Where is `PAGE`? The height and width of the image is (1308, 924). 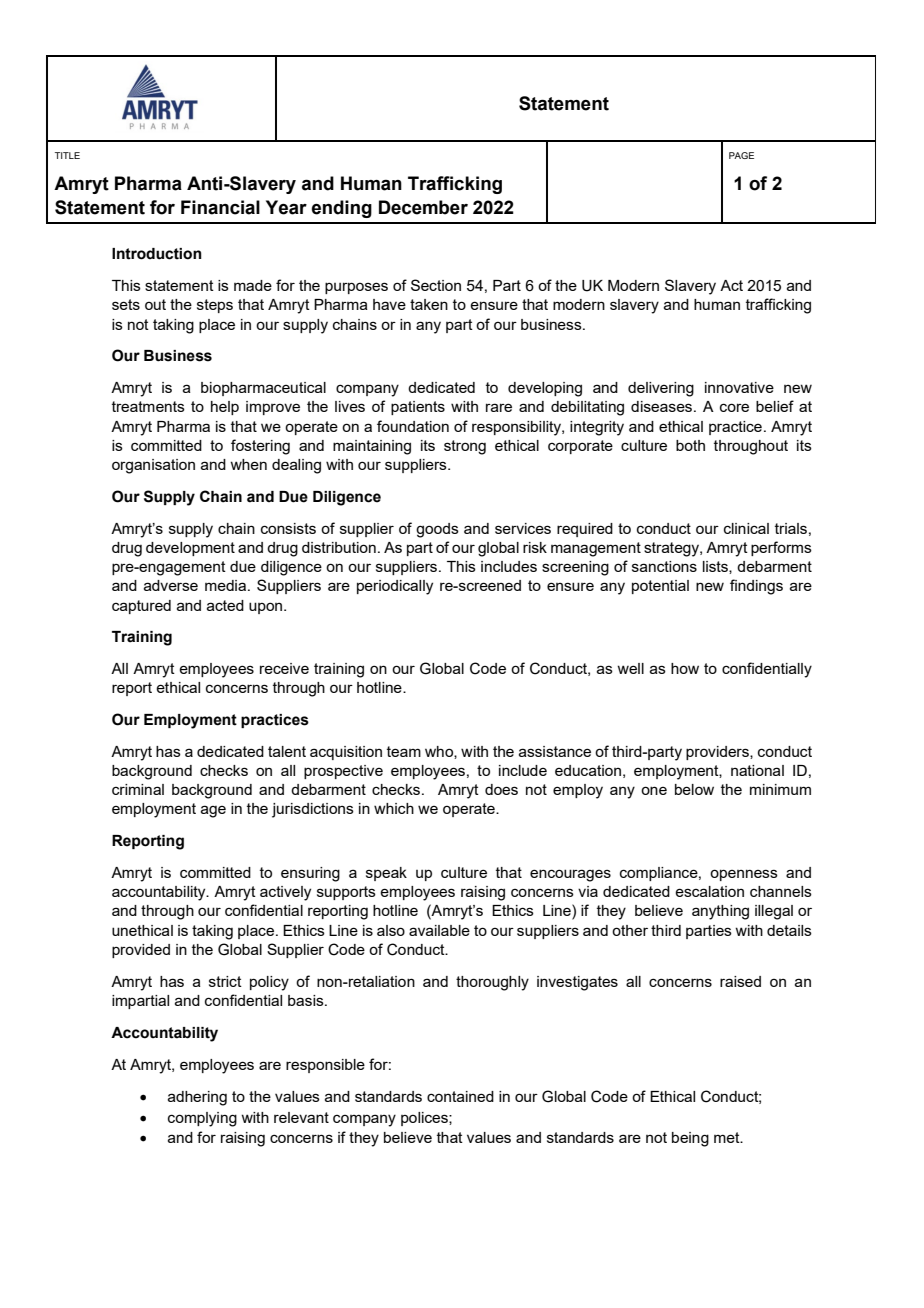
PAGE is located at coordinates (741, 155).
